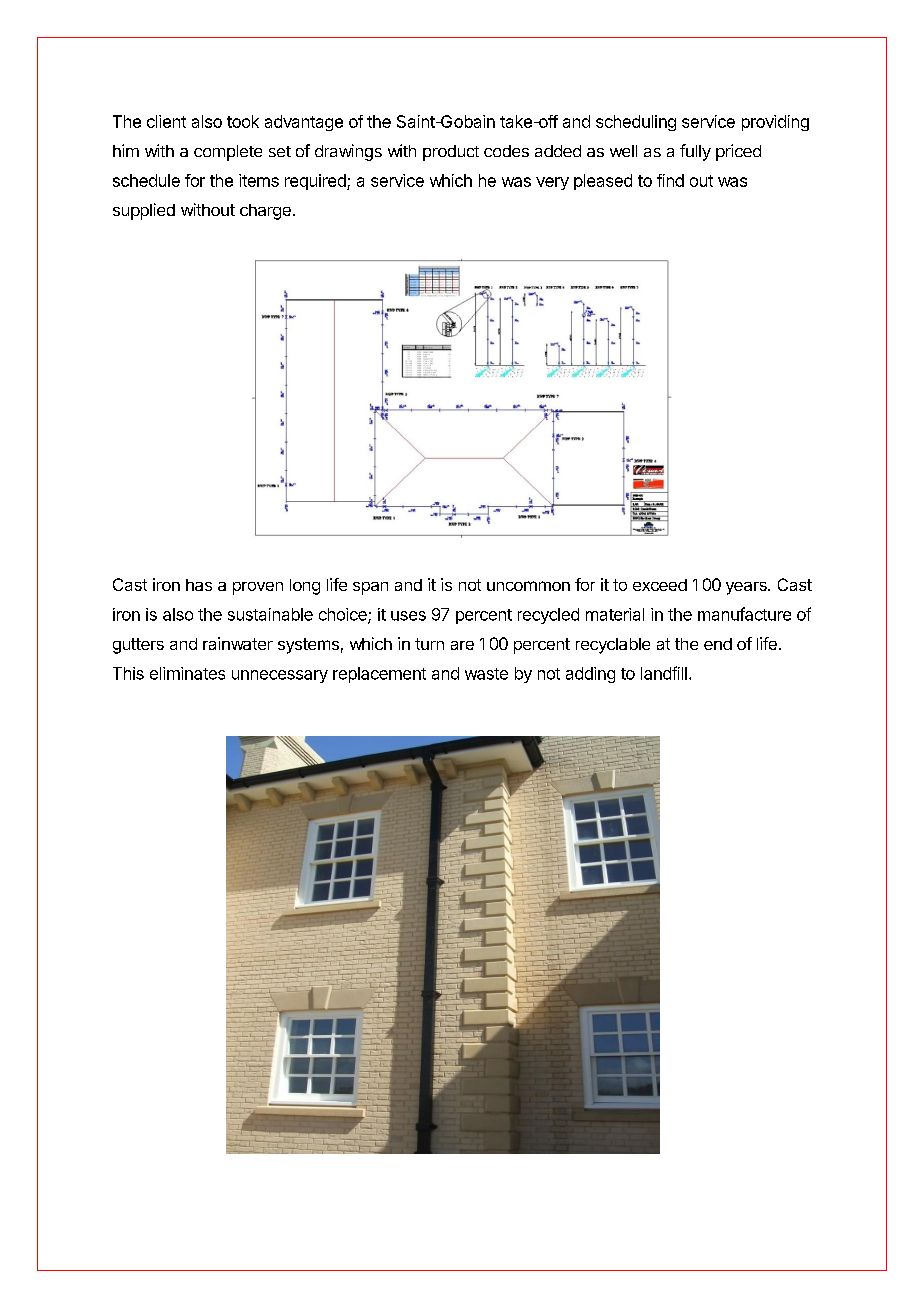 The height and width of the page is (1308, 924). I want to click on uncommon, so click(528, 586).
